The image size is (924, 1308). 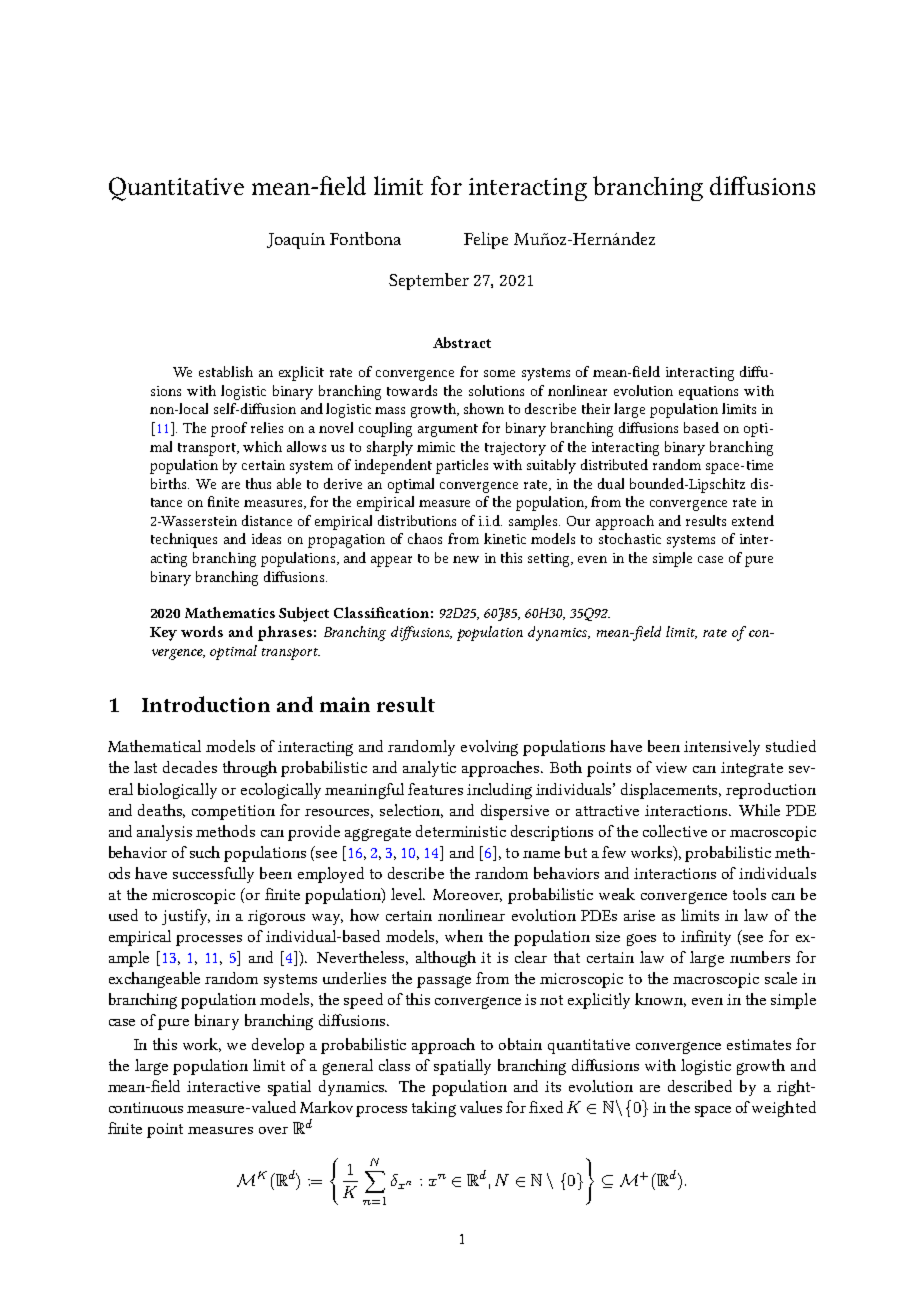 What do you see at coordinates (708, 393) in the document?
I see `equations` at bounding box center [708, 393].
